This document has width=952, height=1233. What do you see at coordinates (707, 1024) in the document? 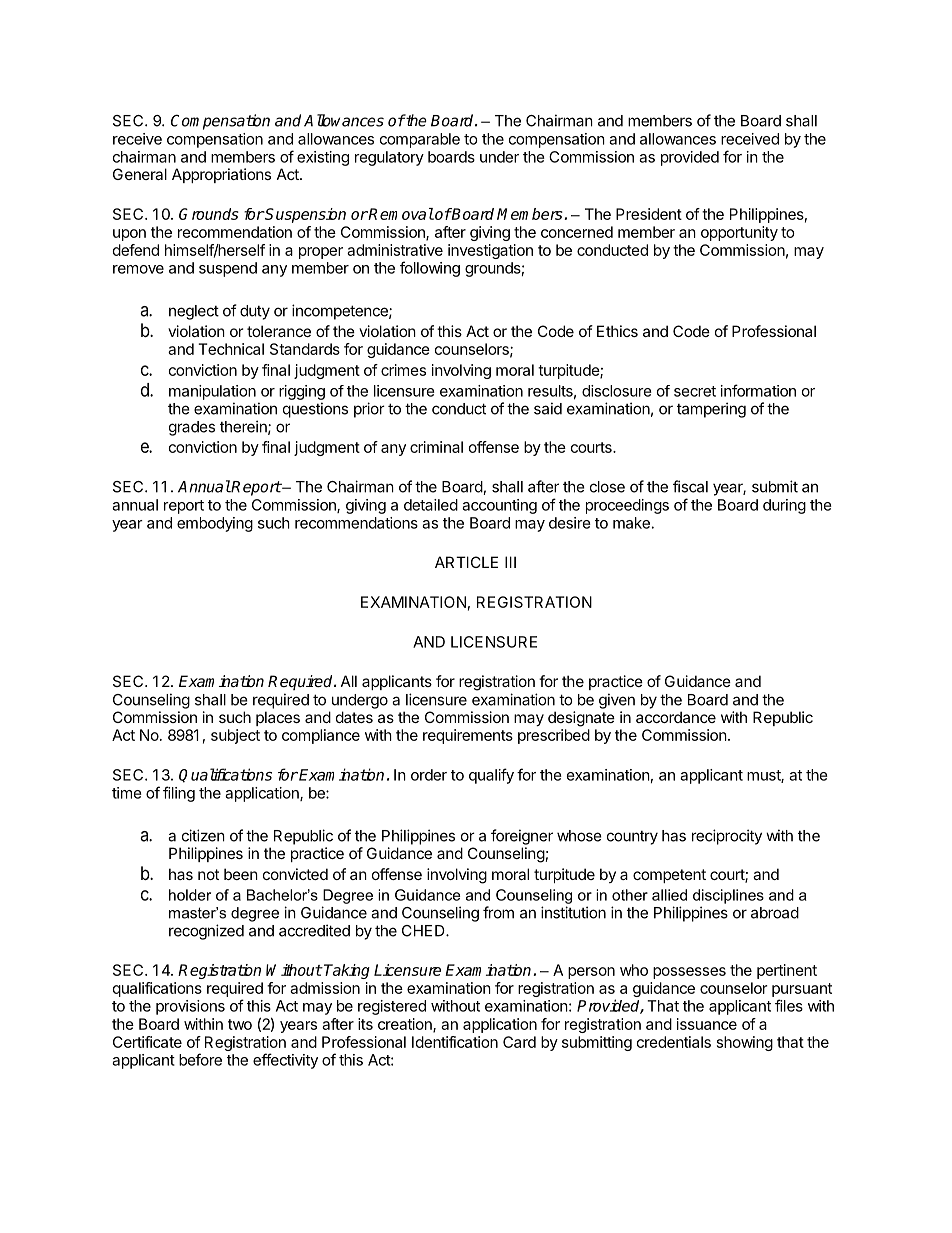
I see `issuance` at bounding box center [707, 1024].
